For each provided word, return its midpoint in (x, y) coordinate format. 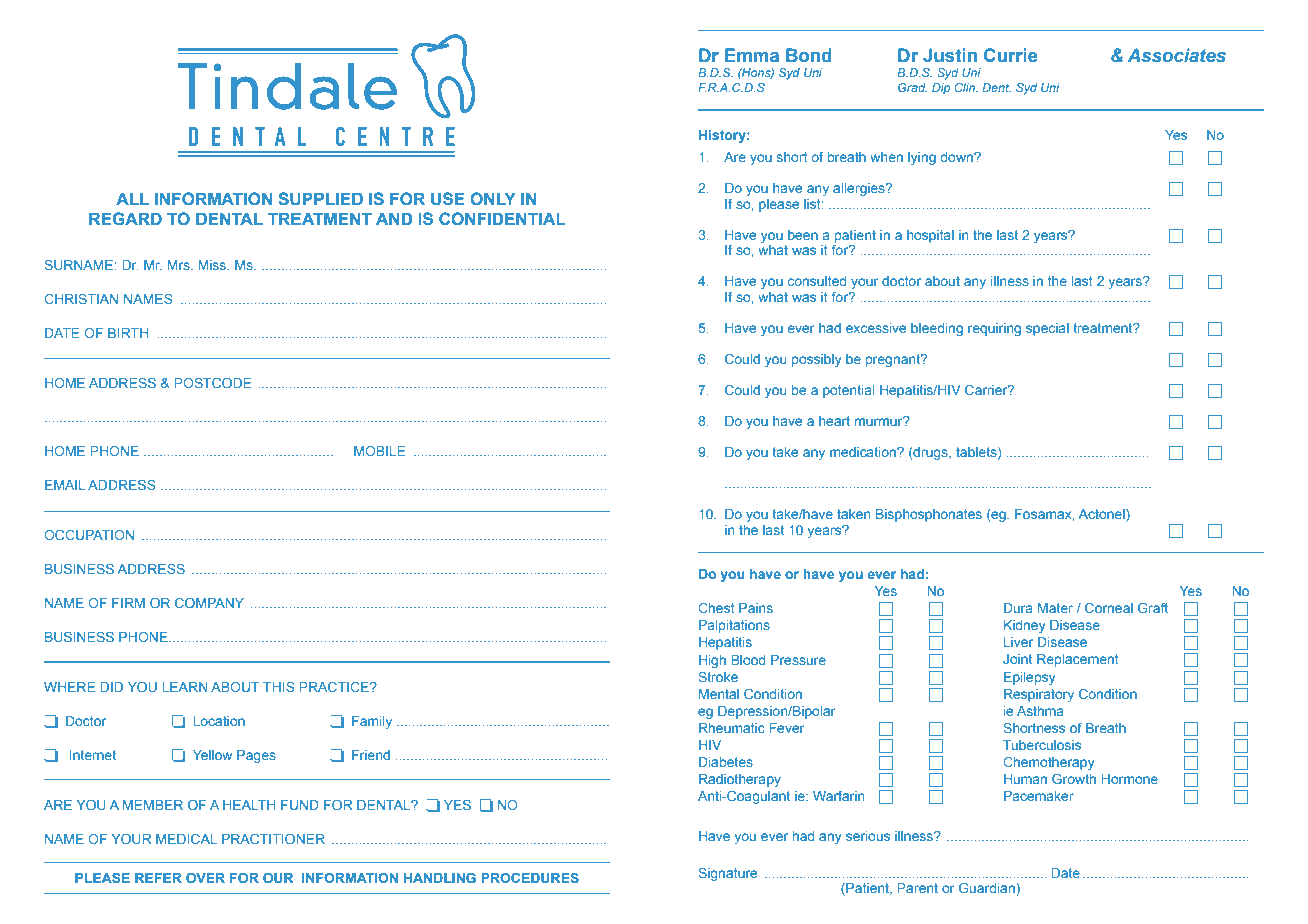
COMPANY (209, 603)
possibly (816, 360)
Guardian (987, 888)
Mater (1055, 608)
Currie (1010, 55)
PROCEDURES (530, 878)
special (1047, 329)
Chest (716, 608)
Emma (752, 55)
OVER (205, 878)
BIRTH (128, 333)
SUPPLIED (320, 198)
